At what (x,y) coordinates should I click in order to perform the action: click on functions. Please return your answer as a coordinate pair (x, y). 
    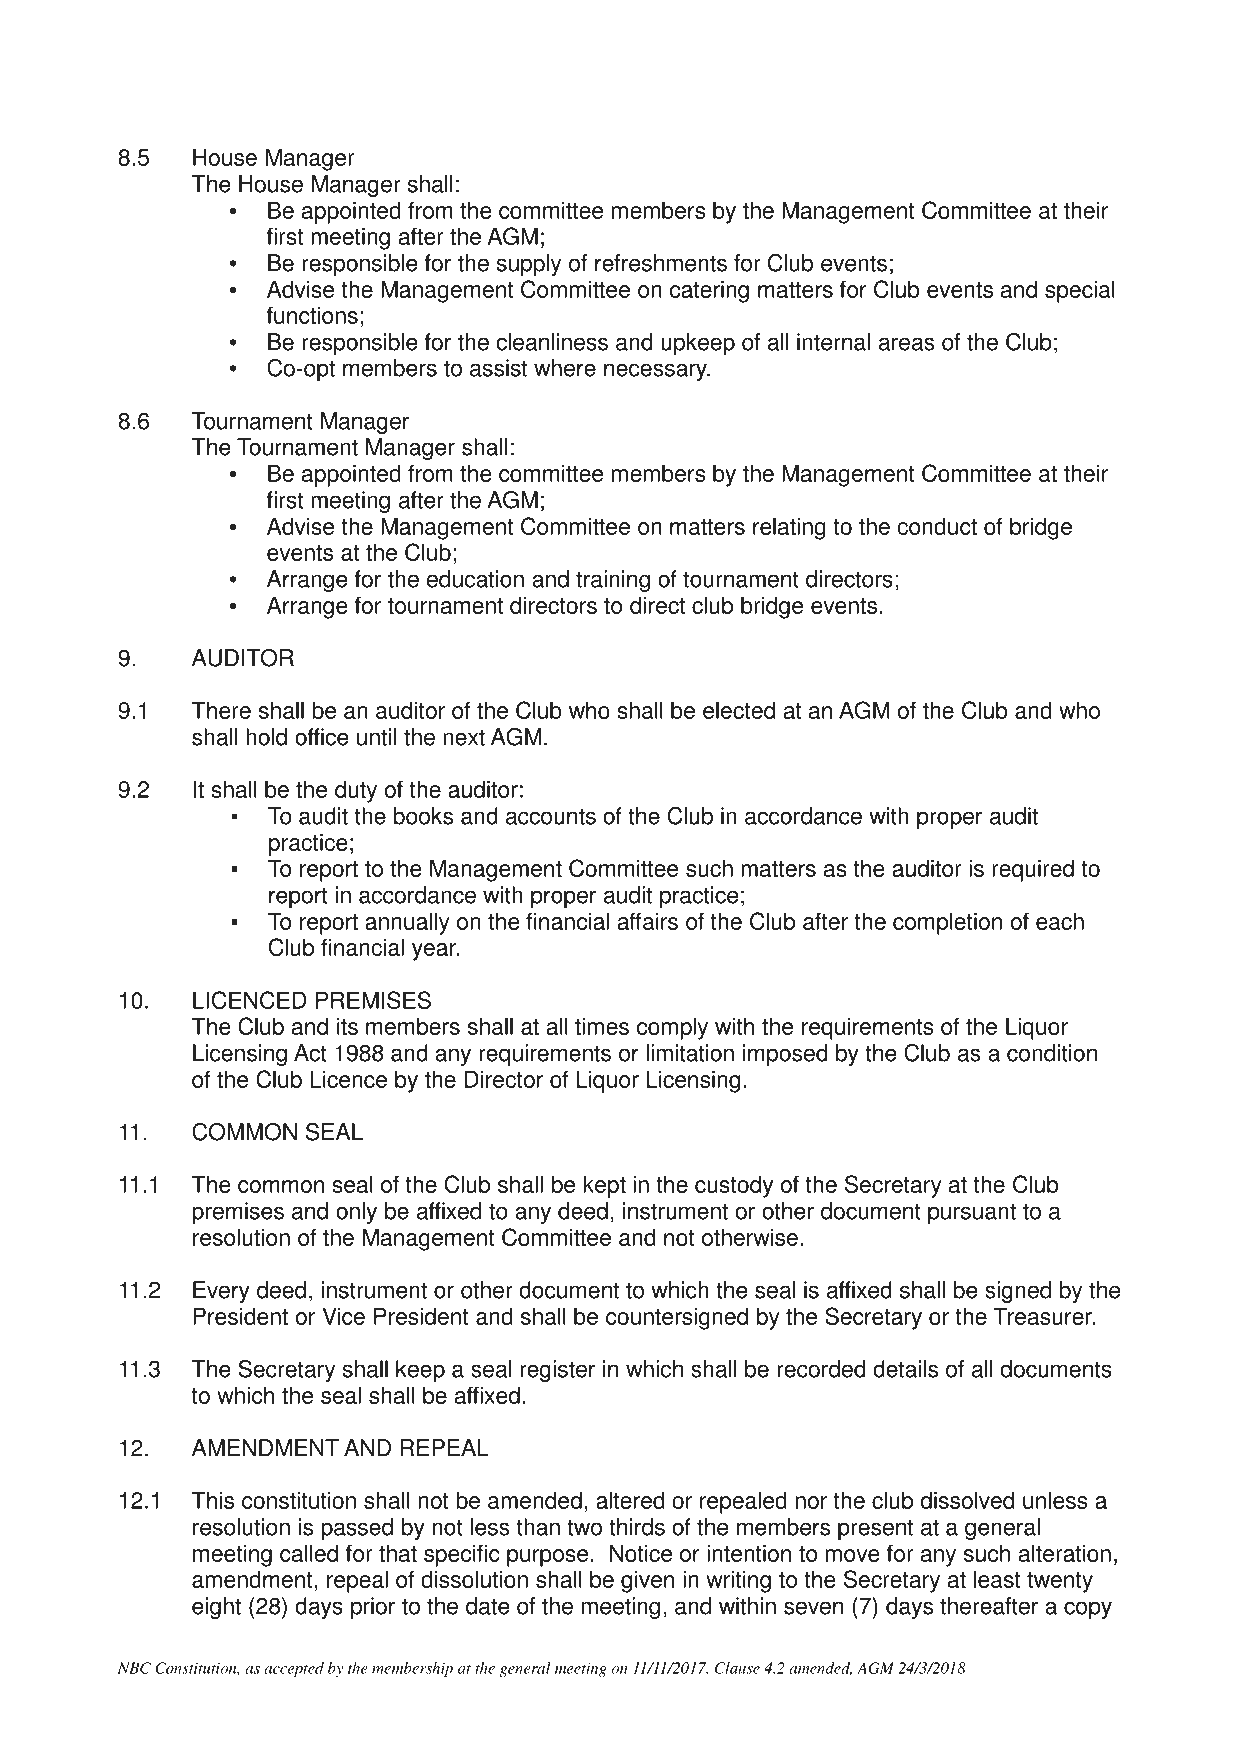
    Looking at the image, I should click on (312, 315).
